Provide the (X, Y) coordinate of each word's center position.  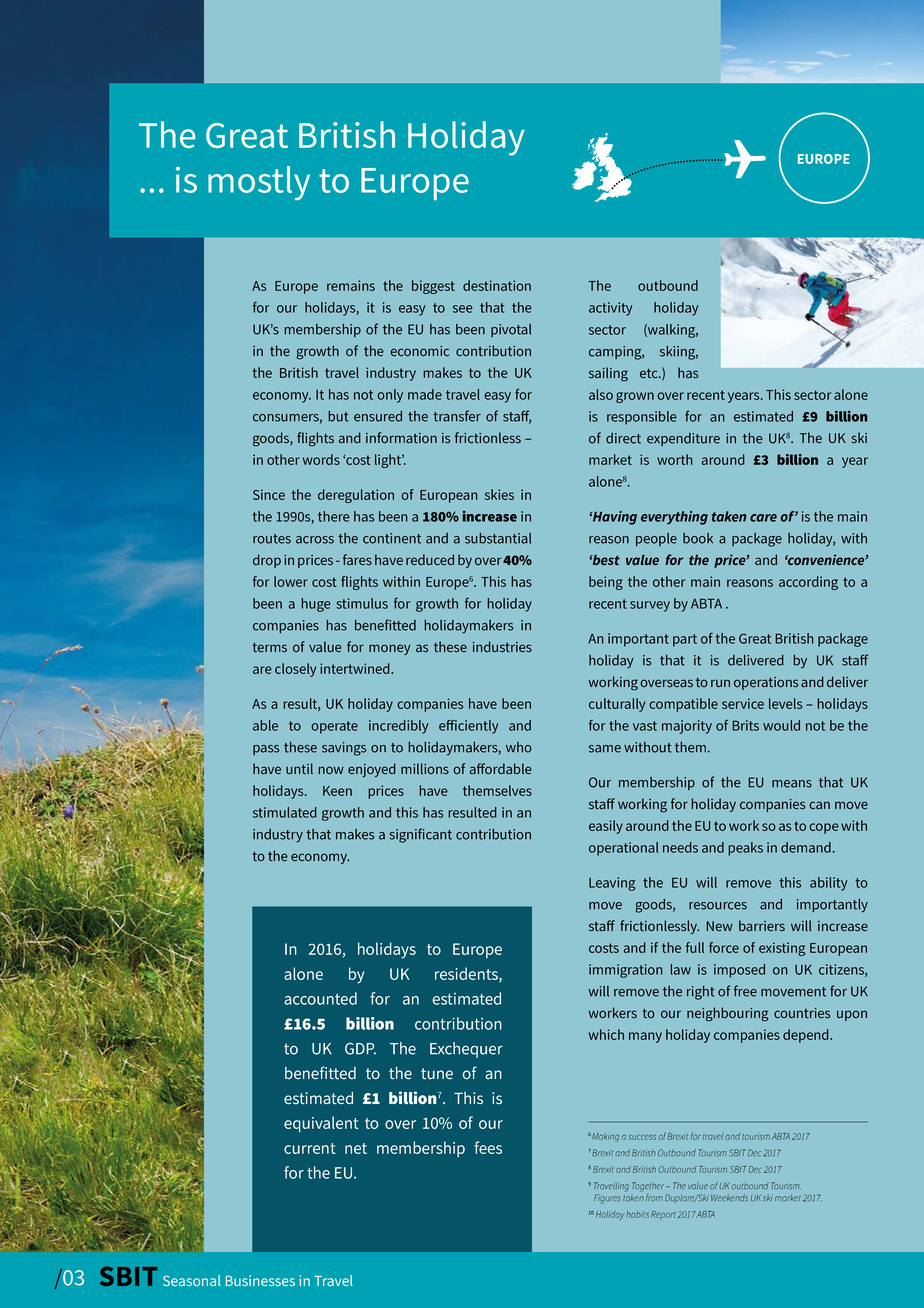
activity (611, 309)
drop (267, 561)
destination (497, 285)
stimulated (285, 812)
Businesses (260, 1280)
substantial (498, 538)
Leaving (612, 884)
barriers (762, 926)
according (808, 583)
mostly (259, 183)
